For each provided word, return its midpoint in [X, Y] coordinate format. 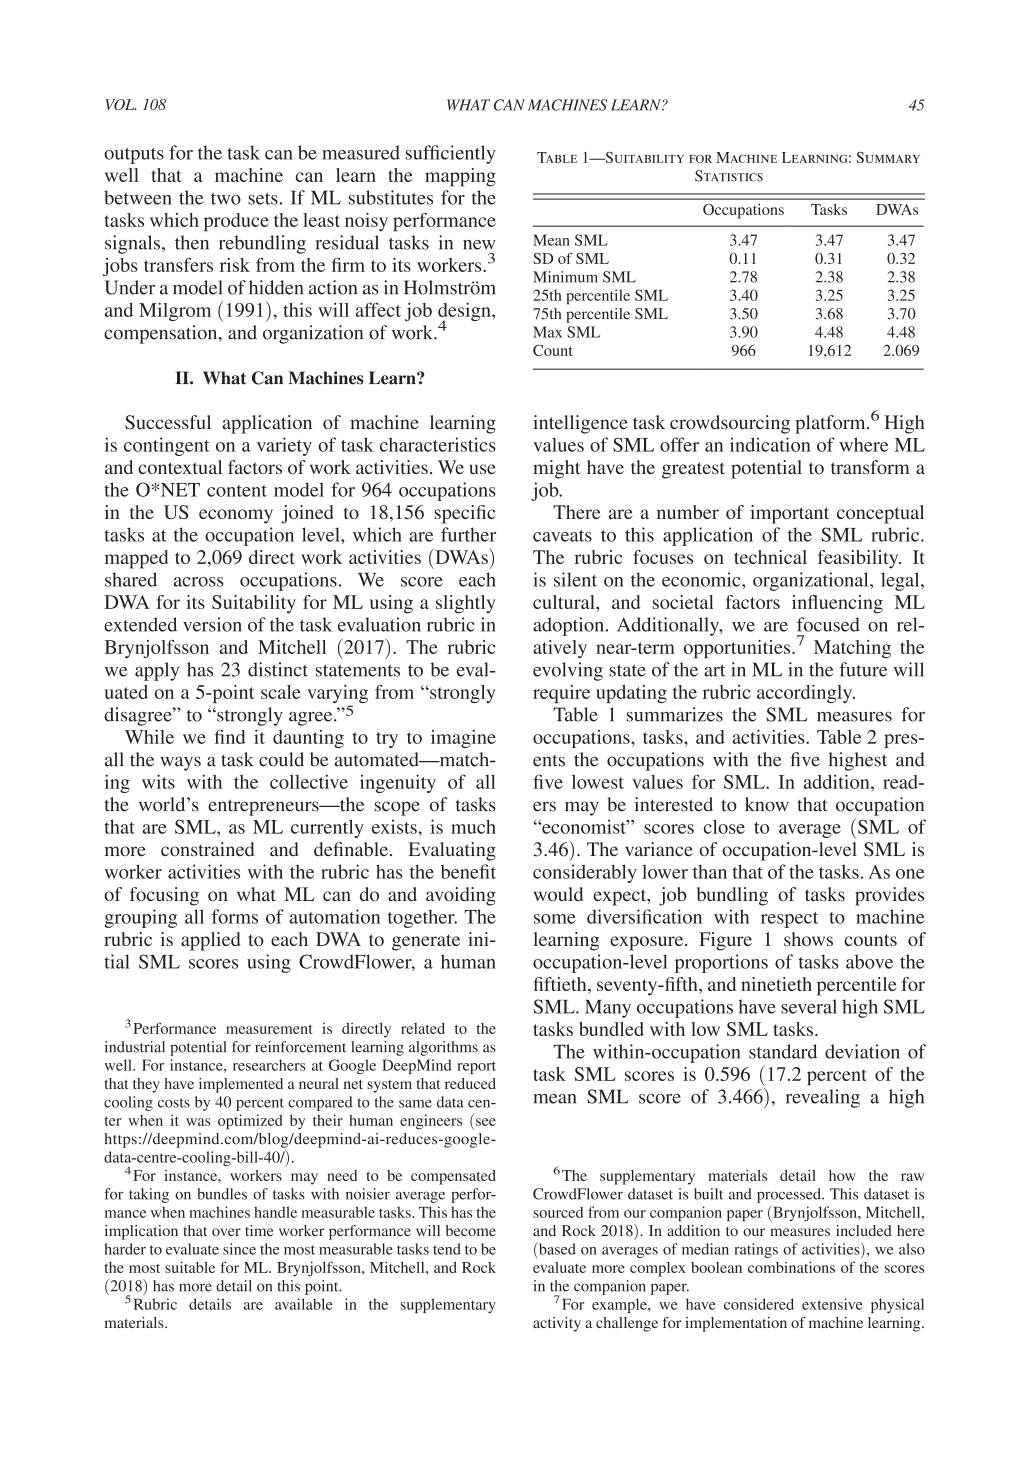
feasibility [859, 559]
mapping [460, 177]
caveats [562, 536]
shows [808, 939]
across [199, 582]
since [239, 1249]
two [226, 199]
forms [235, 916]
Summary [888, 157]
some [555, 919]
